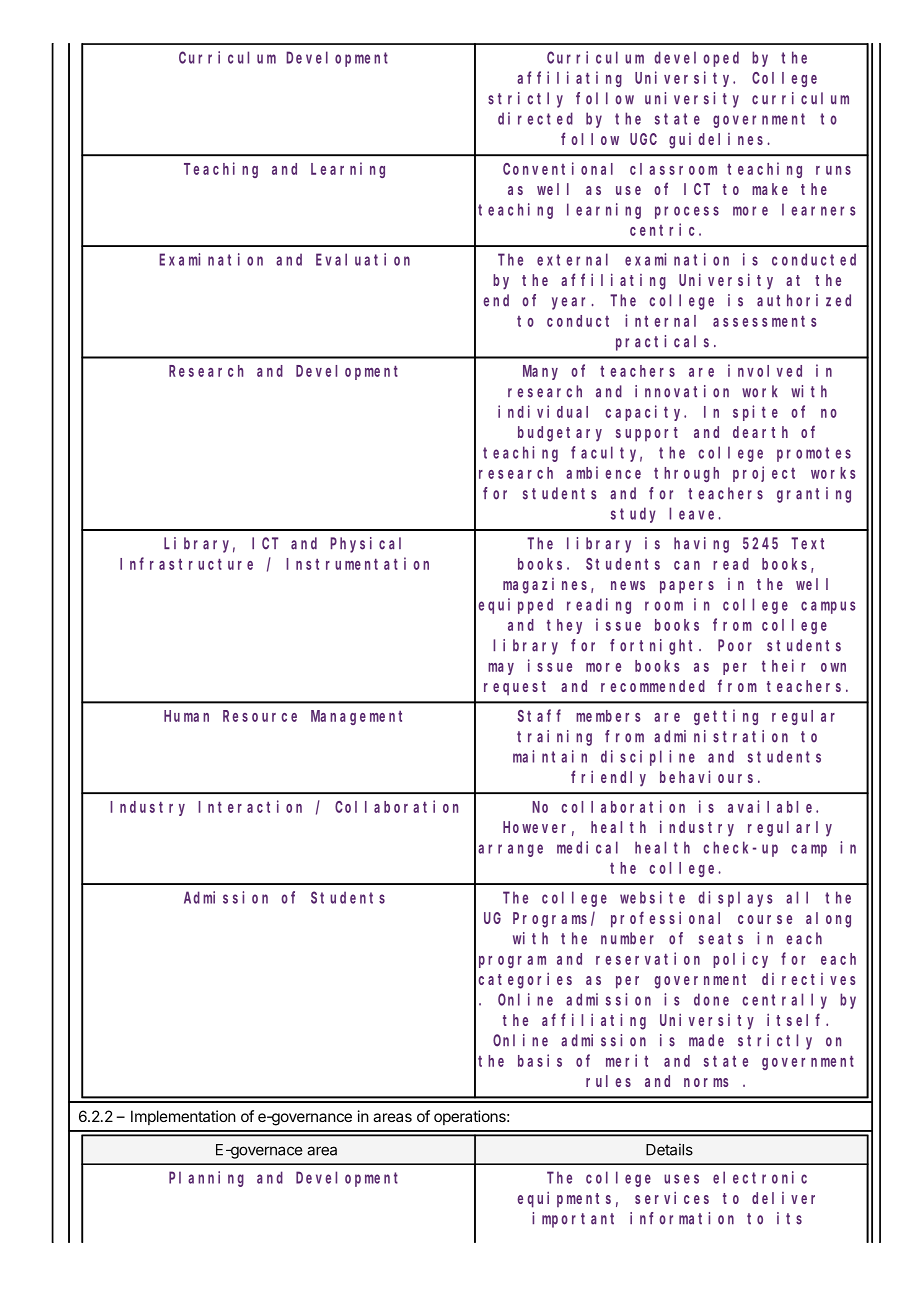 The height and width of the screenshot is (1308, 924). I want to click on Resource, so click(260, 716).
